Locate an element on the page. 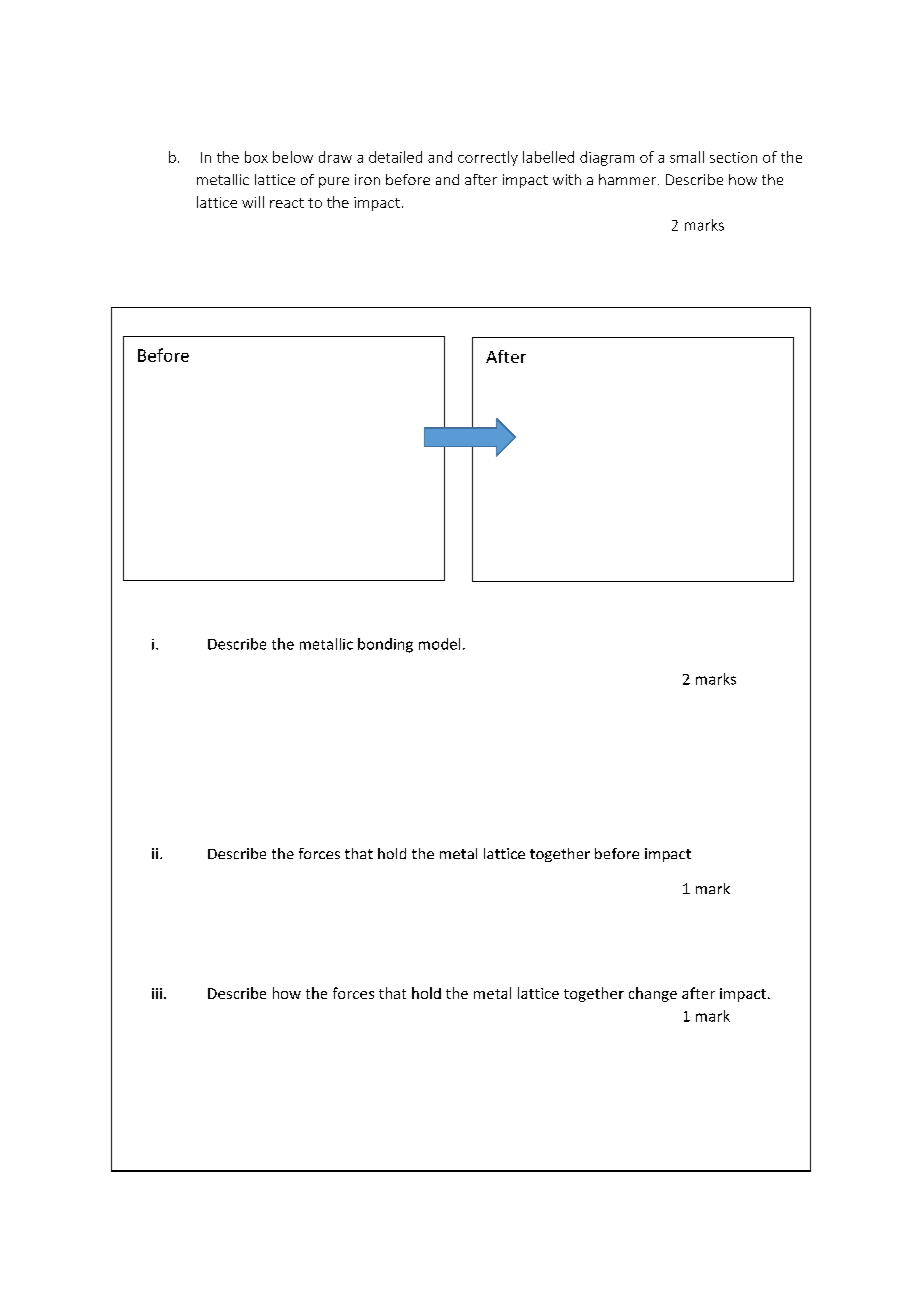 This page has width=924, height=1308. with is located at coordinates (567, 179).
